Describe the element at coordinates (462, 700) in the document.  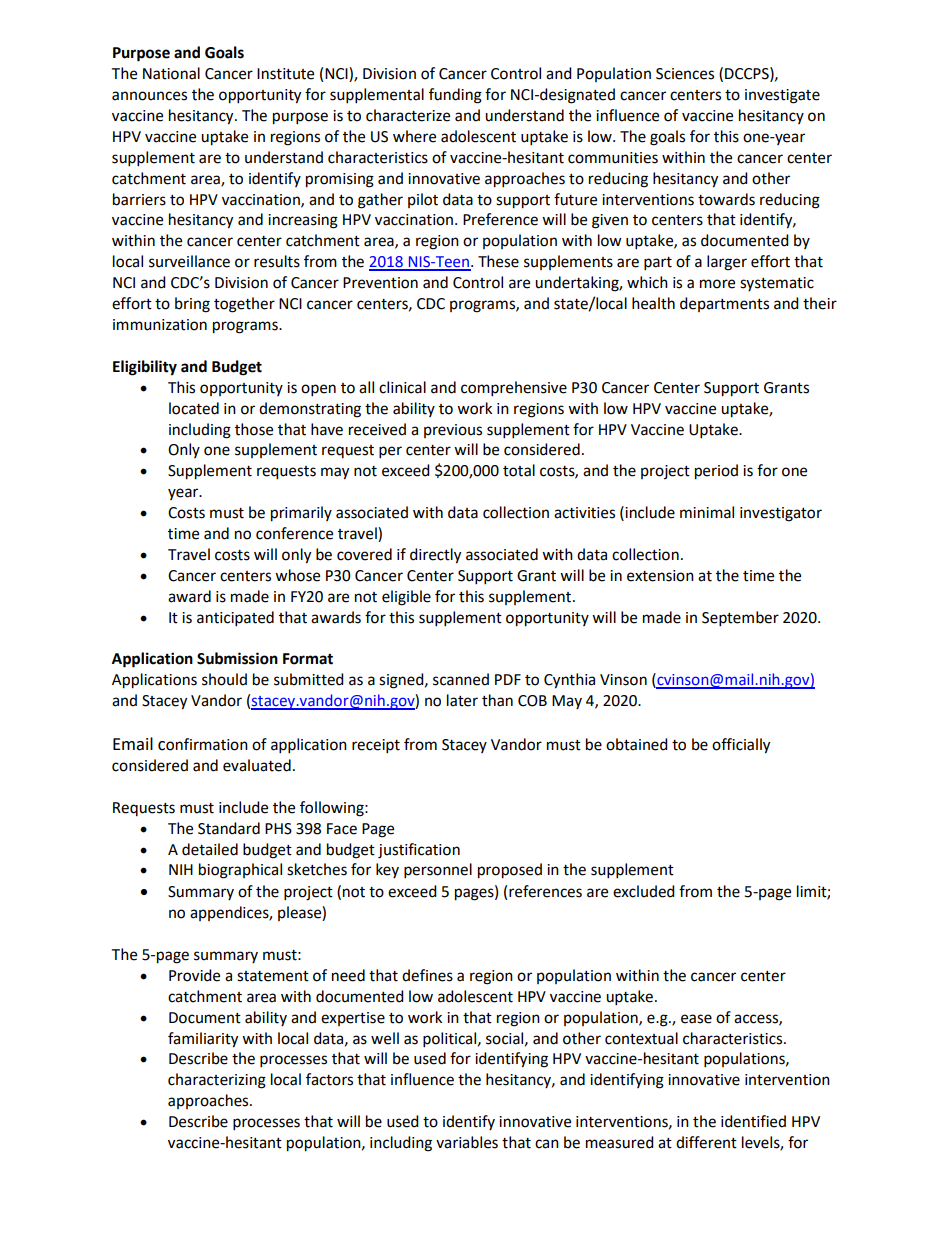
I see `later` at that location.
